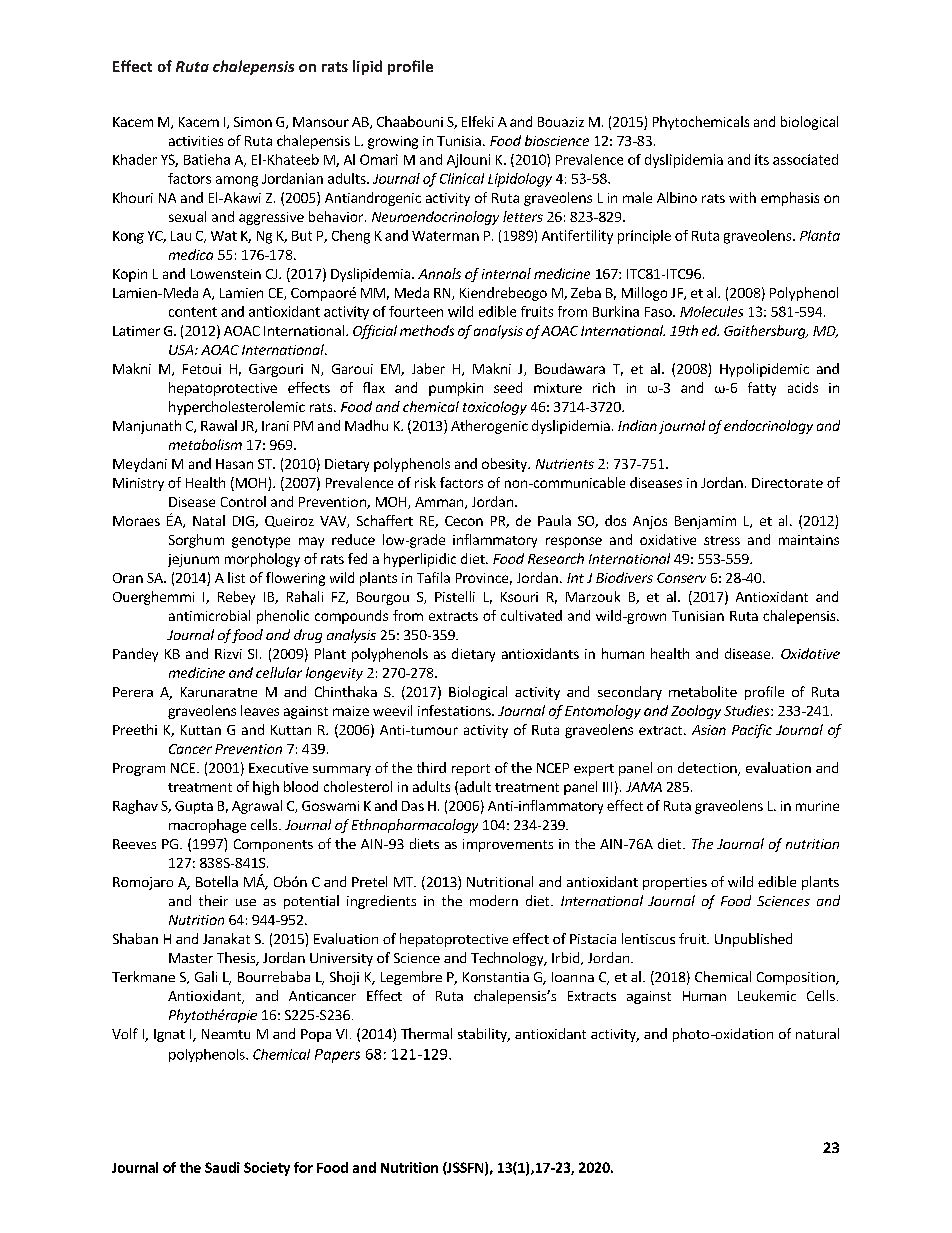 The image size is (952, 1233). I want to click on cultivated, so click(531, 615).
